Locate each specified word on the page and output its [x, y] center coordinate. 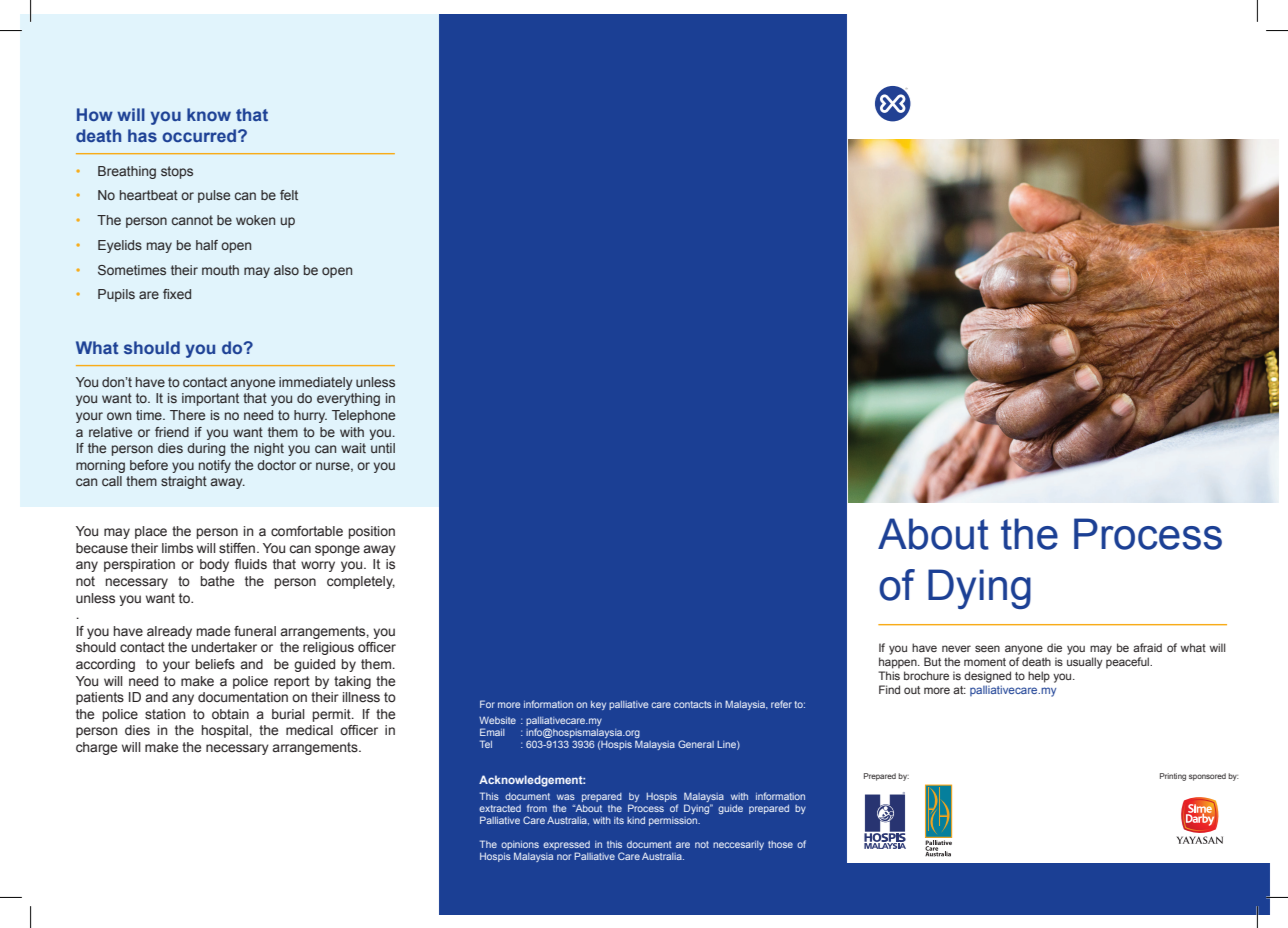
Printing [1173, 777]
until [383, 448]
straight [184, 482]
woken [255, 220]
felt [289, 195]
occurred [199, 135]
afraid [1147, 647]
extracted [500, 808]
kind [636, 820]
